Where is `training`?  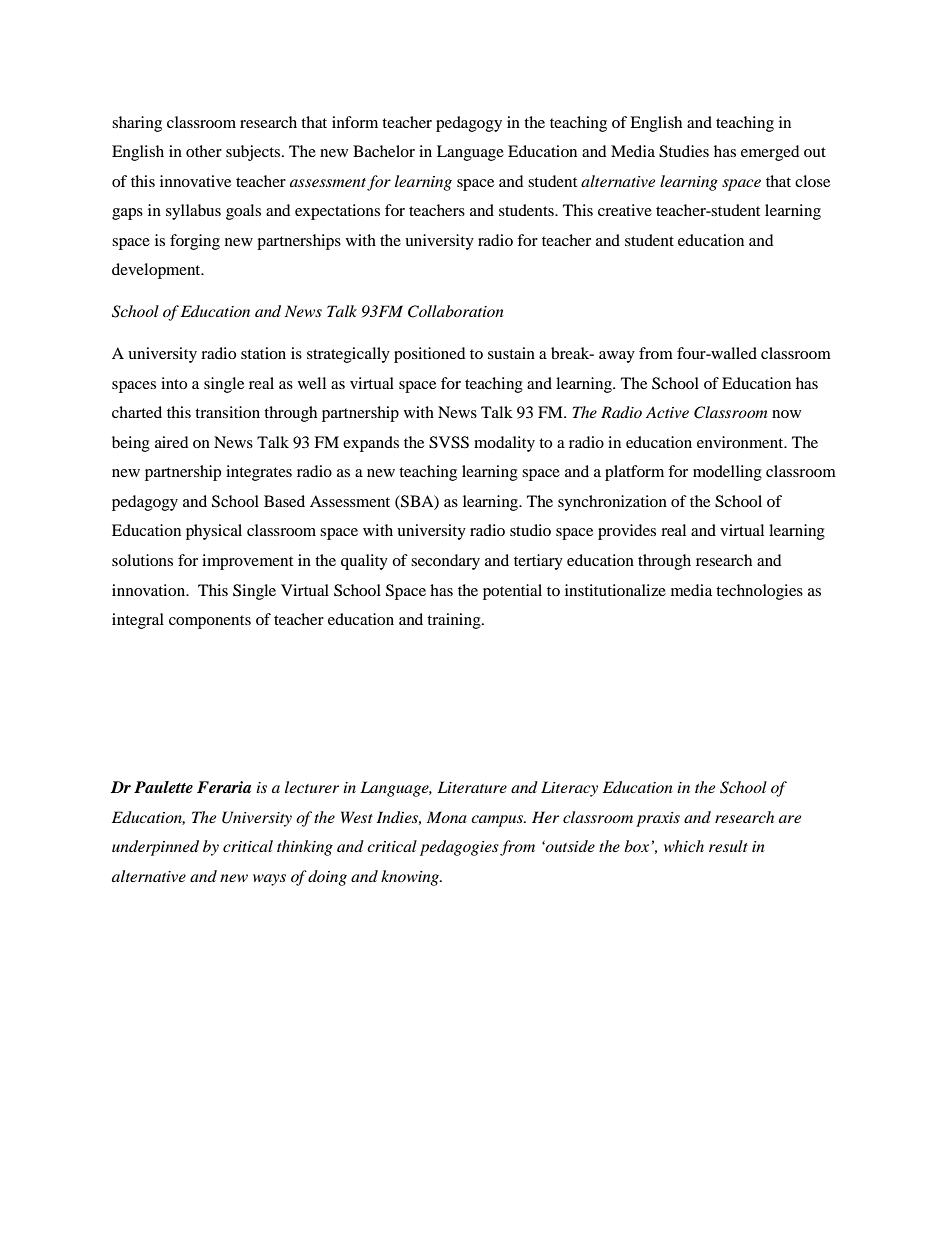 training is located at coordinates (455, 621).
